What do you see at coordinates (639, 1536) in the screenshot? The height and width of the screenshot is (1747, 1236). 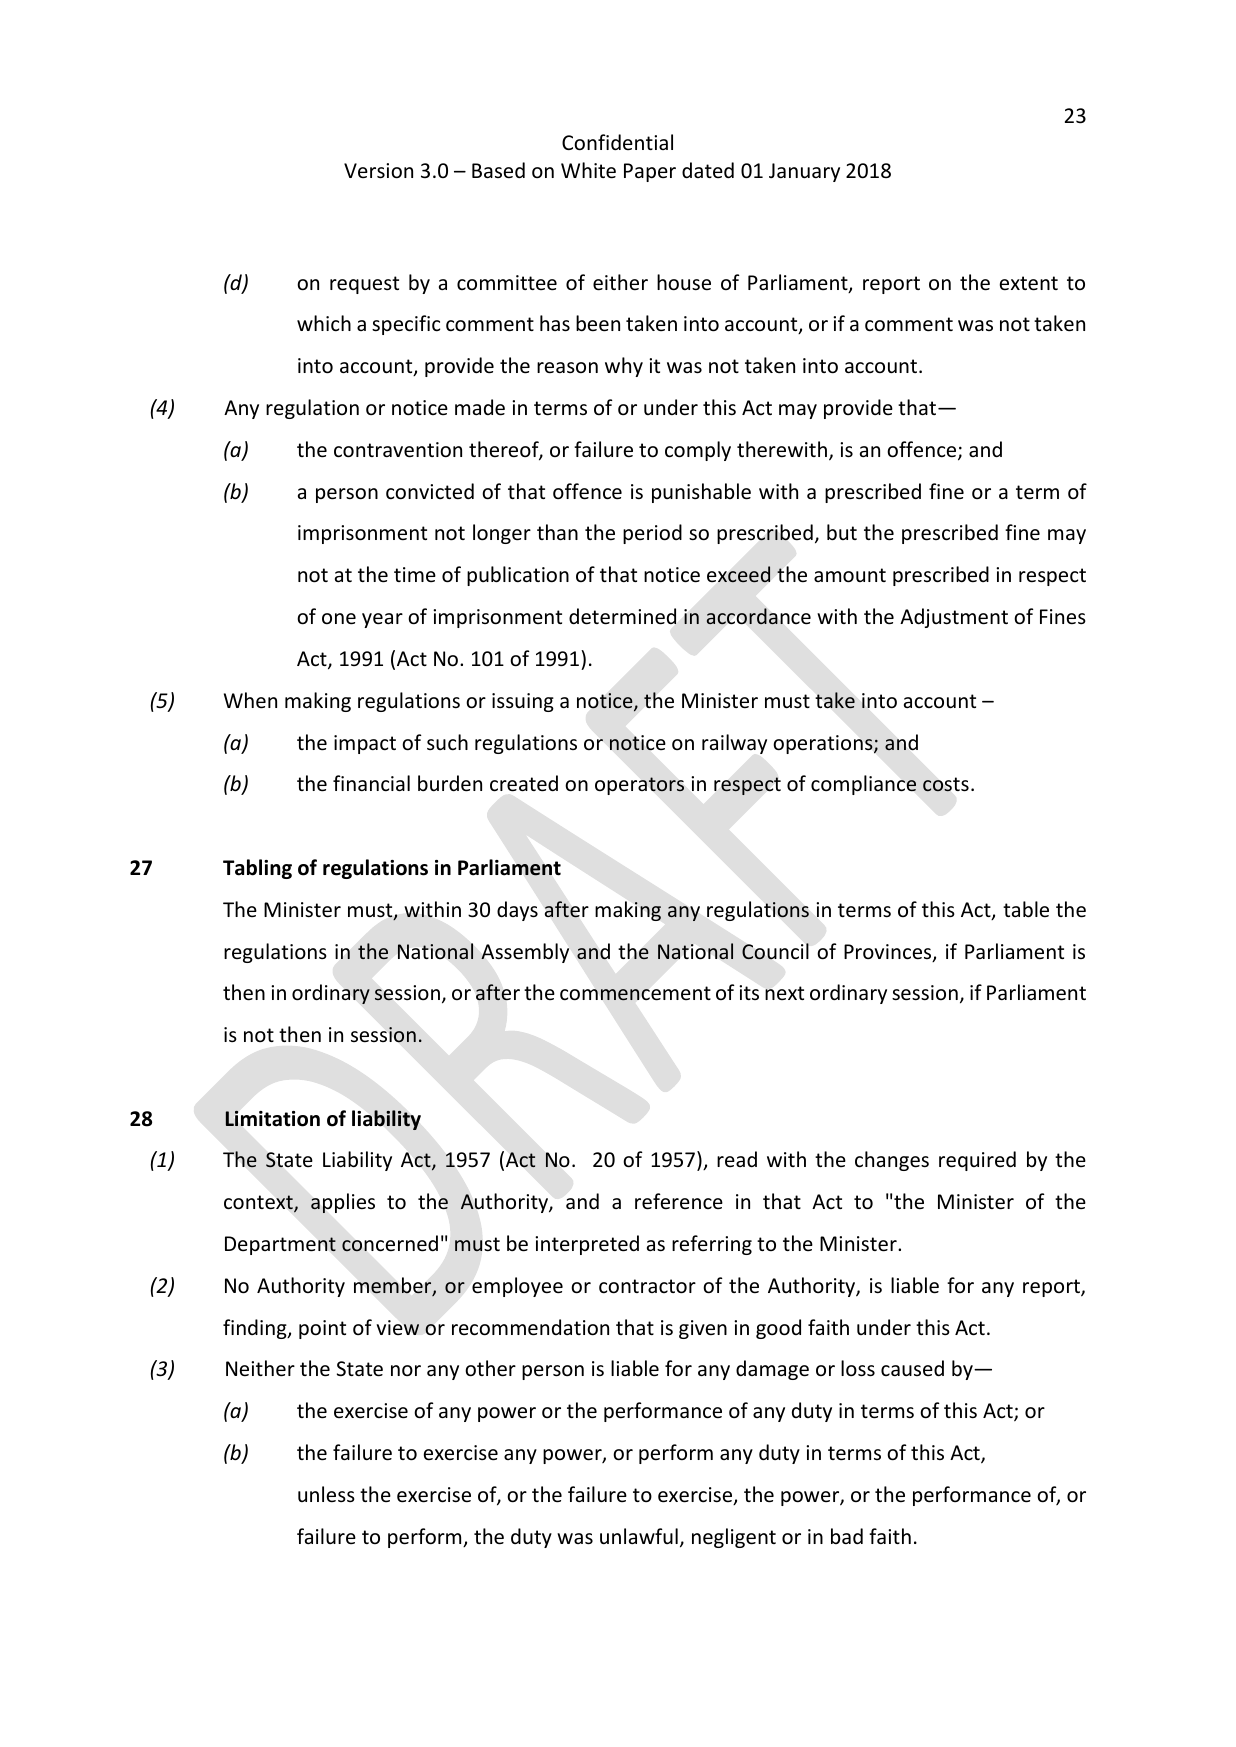 I see `unlawful` at bounding box center [639, 1536].
